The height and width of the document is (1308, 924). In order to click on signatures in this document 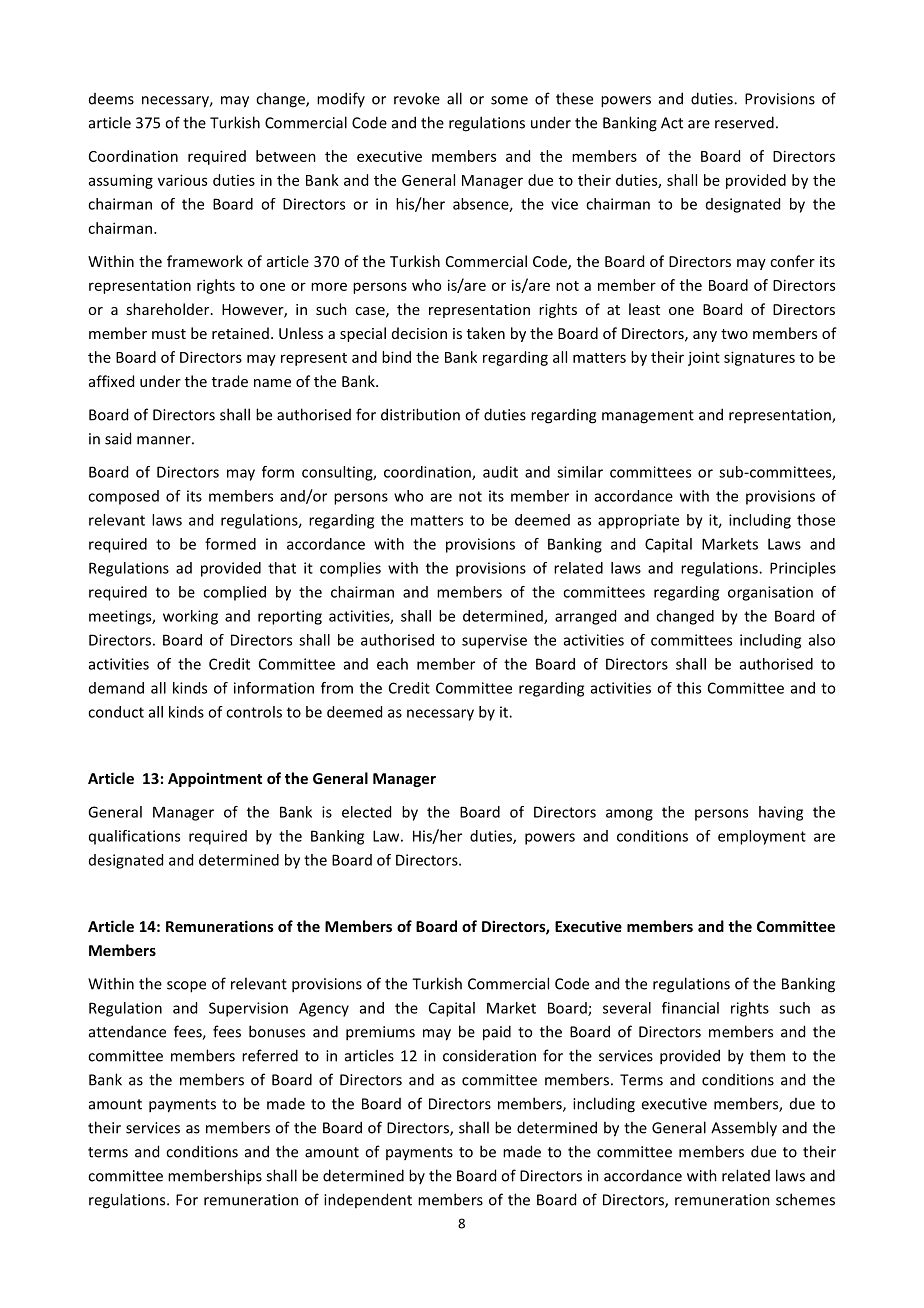, I will do `click(759, 358)`.
